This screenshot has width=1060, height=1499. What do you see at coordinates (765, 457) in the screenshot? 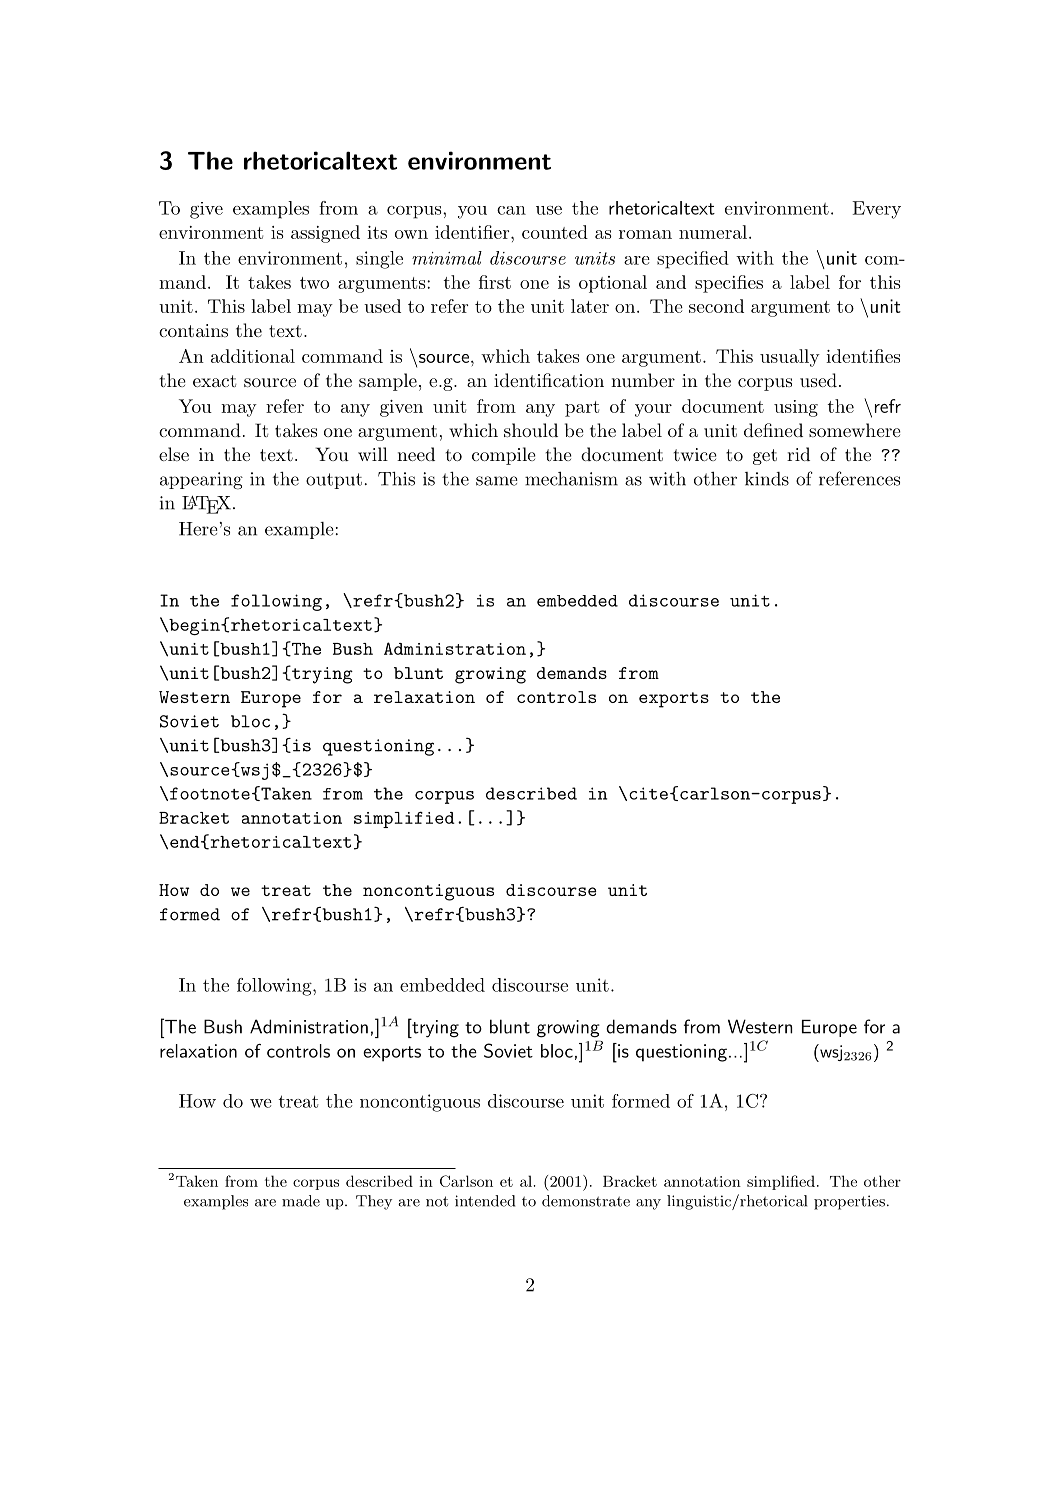
I see `get` at bounding box center [765, 457].
